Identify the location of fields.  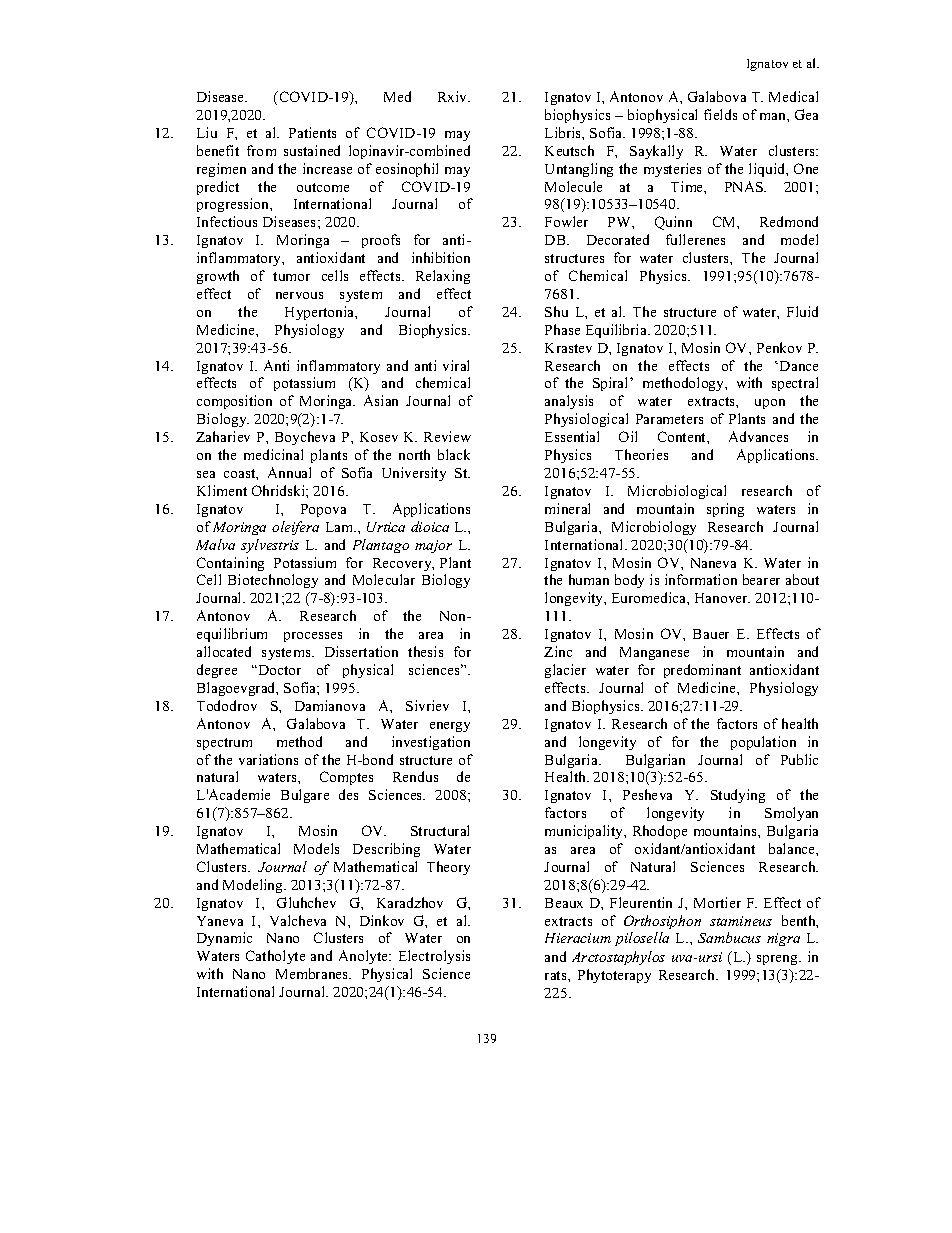
(720, 114).
